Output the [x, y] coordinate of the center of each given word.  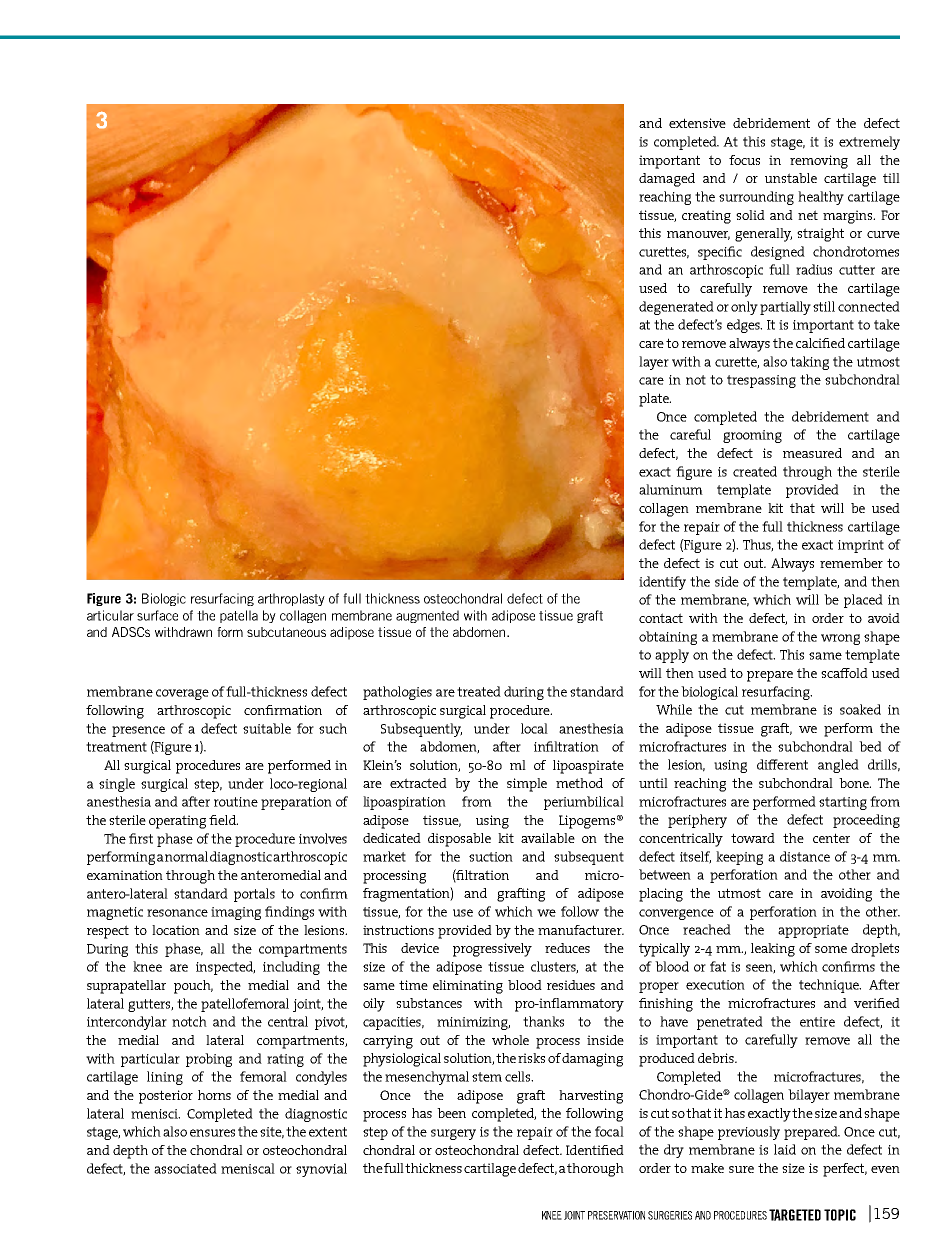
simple [527, 785]
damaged [667, 180]
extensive [697, 123]
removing [819, 162]
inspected [225, 968]
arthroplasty [291, 599]
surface [157, 615]
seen [760, 969]
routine [236, 802]
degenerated [676, 308]
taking [809, 363]
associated [185, 1168]
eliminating [468, 987]
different [782, 764]
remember [851, 563]
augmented [427, 616]
